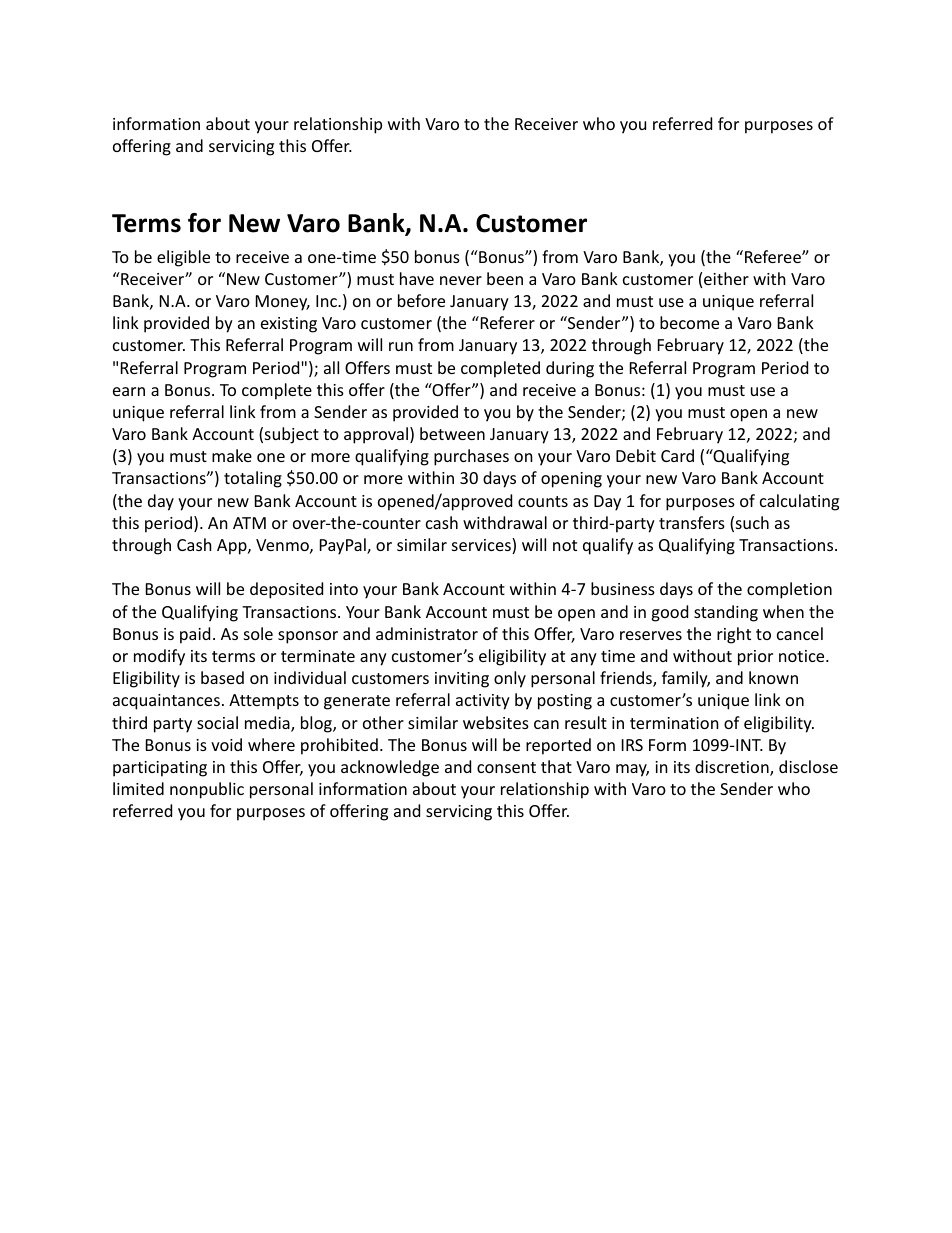 The width and height of the screenshot is (952, 1233). What do you see at coordinates (689, 322) in the screenshot?
I see `become` at bounding box center [689, 322].
